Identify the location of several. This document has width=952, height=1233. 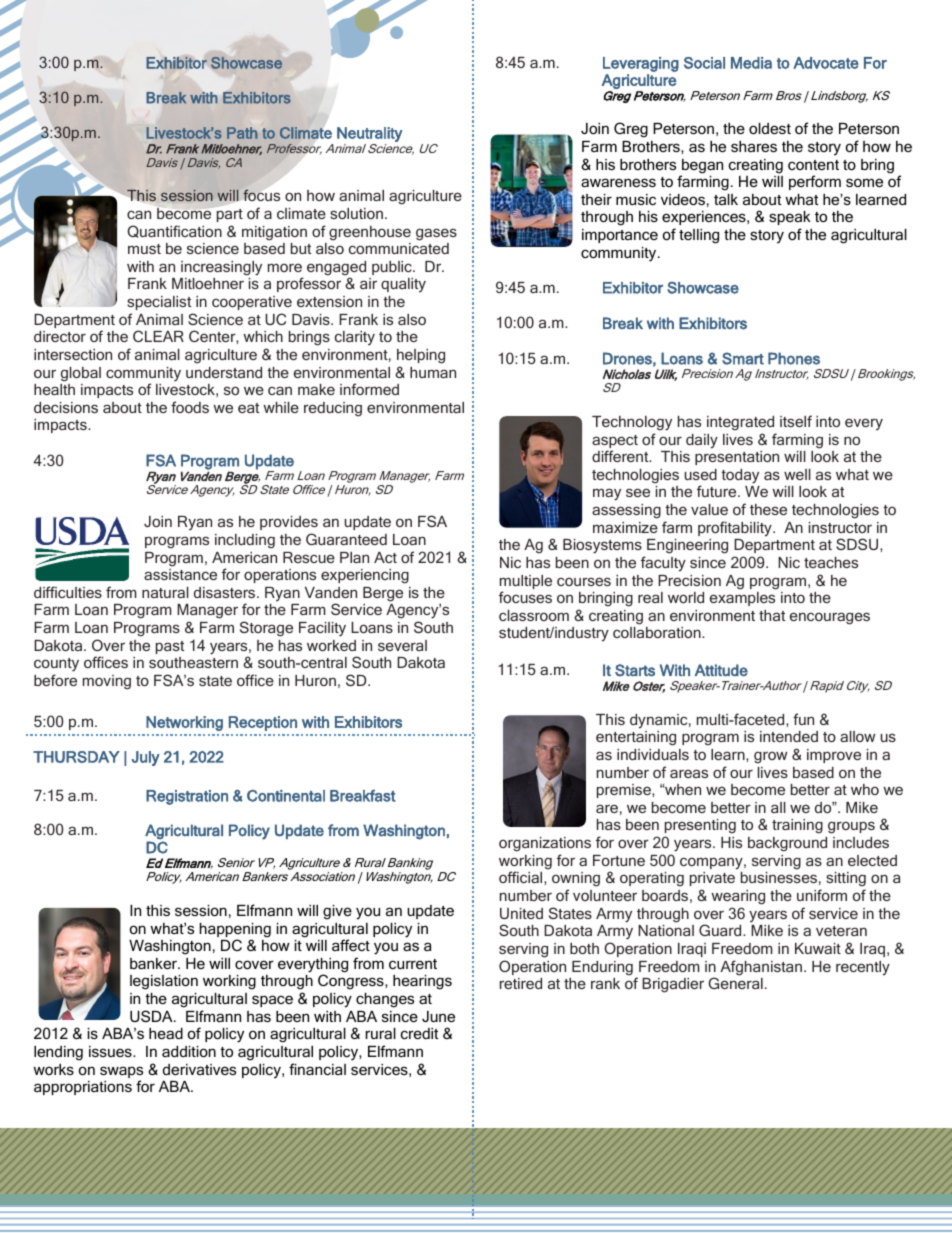
(402, 645).
